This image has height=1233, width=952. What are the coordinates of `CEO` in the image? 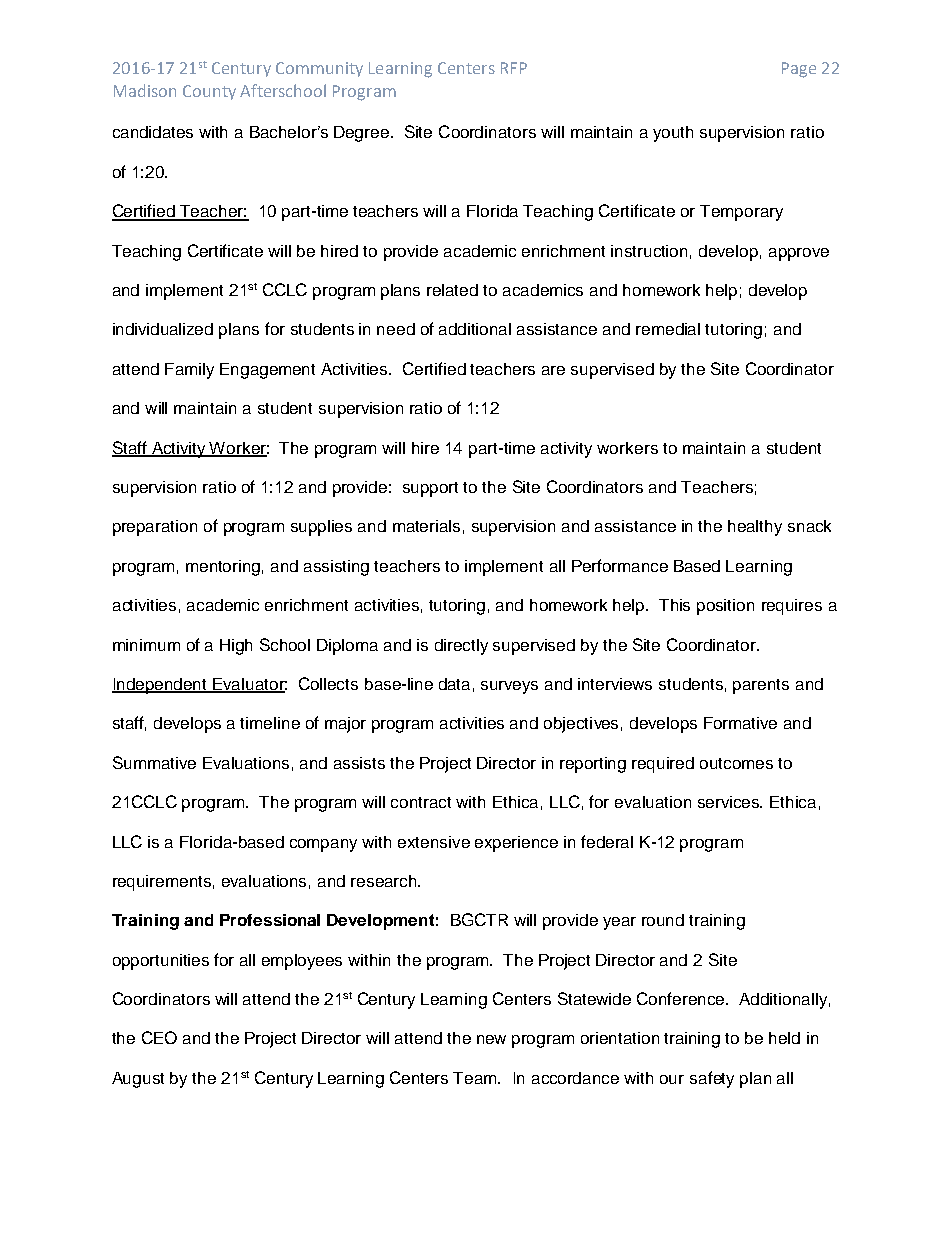 It's located at (159, 1037).
